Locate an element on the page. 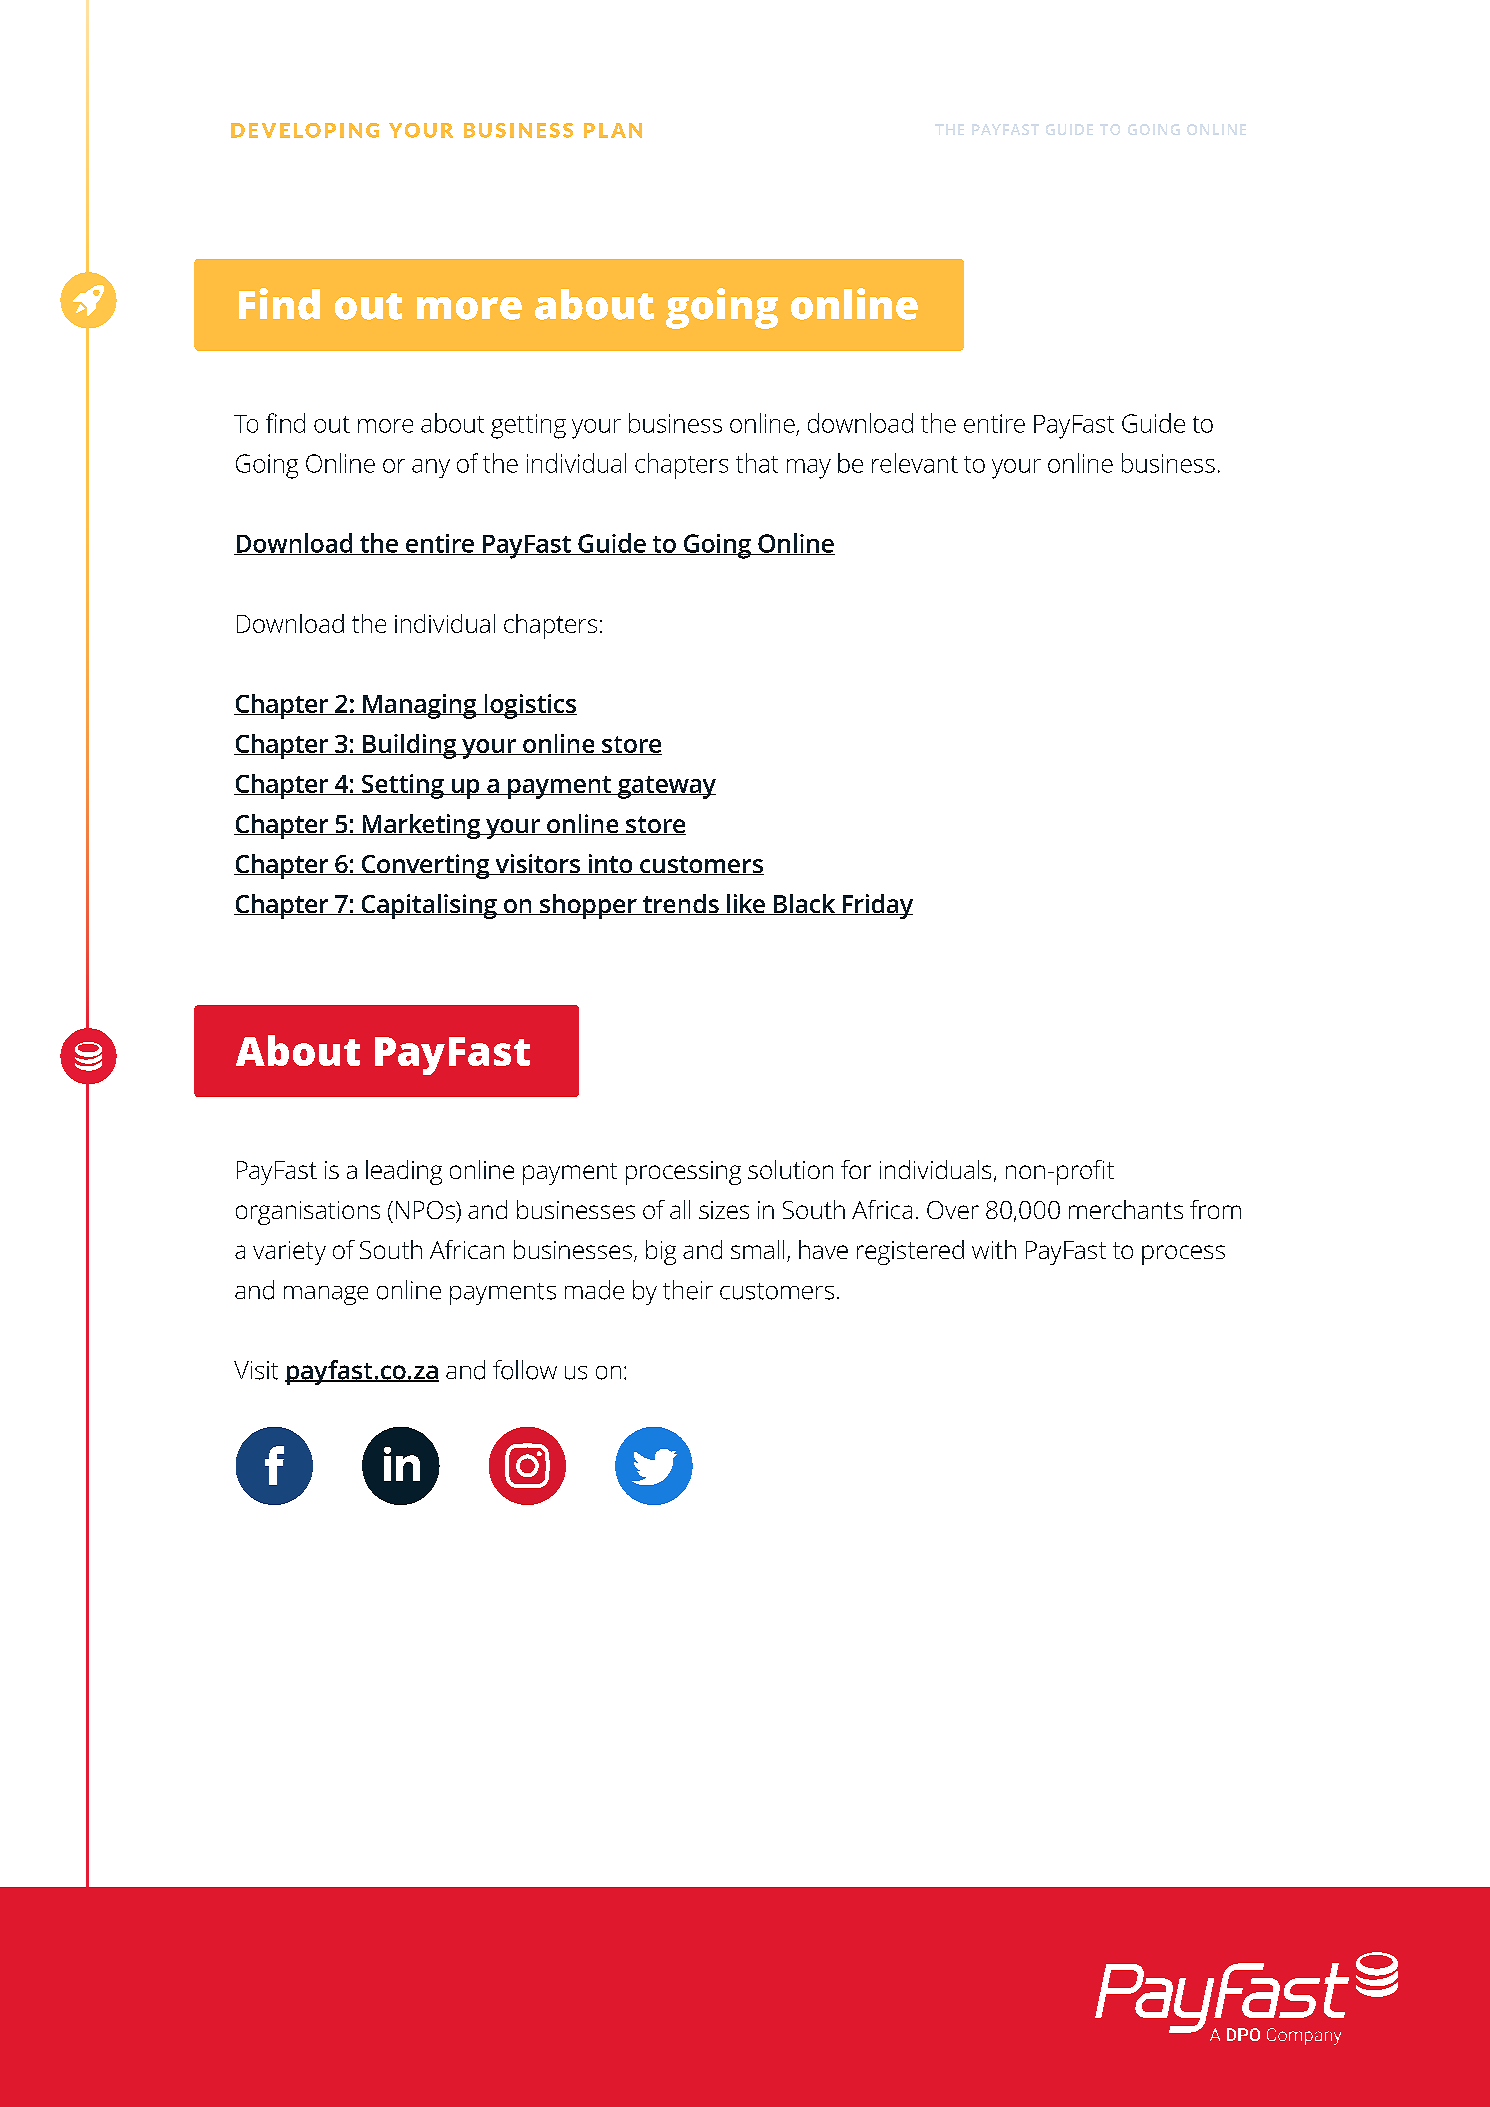 This image has width=1490, height=2107. merchants is located at coordinates (1126, 1209).
